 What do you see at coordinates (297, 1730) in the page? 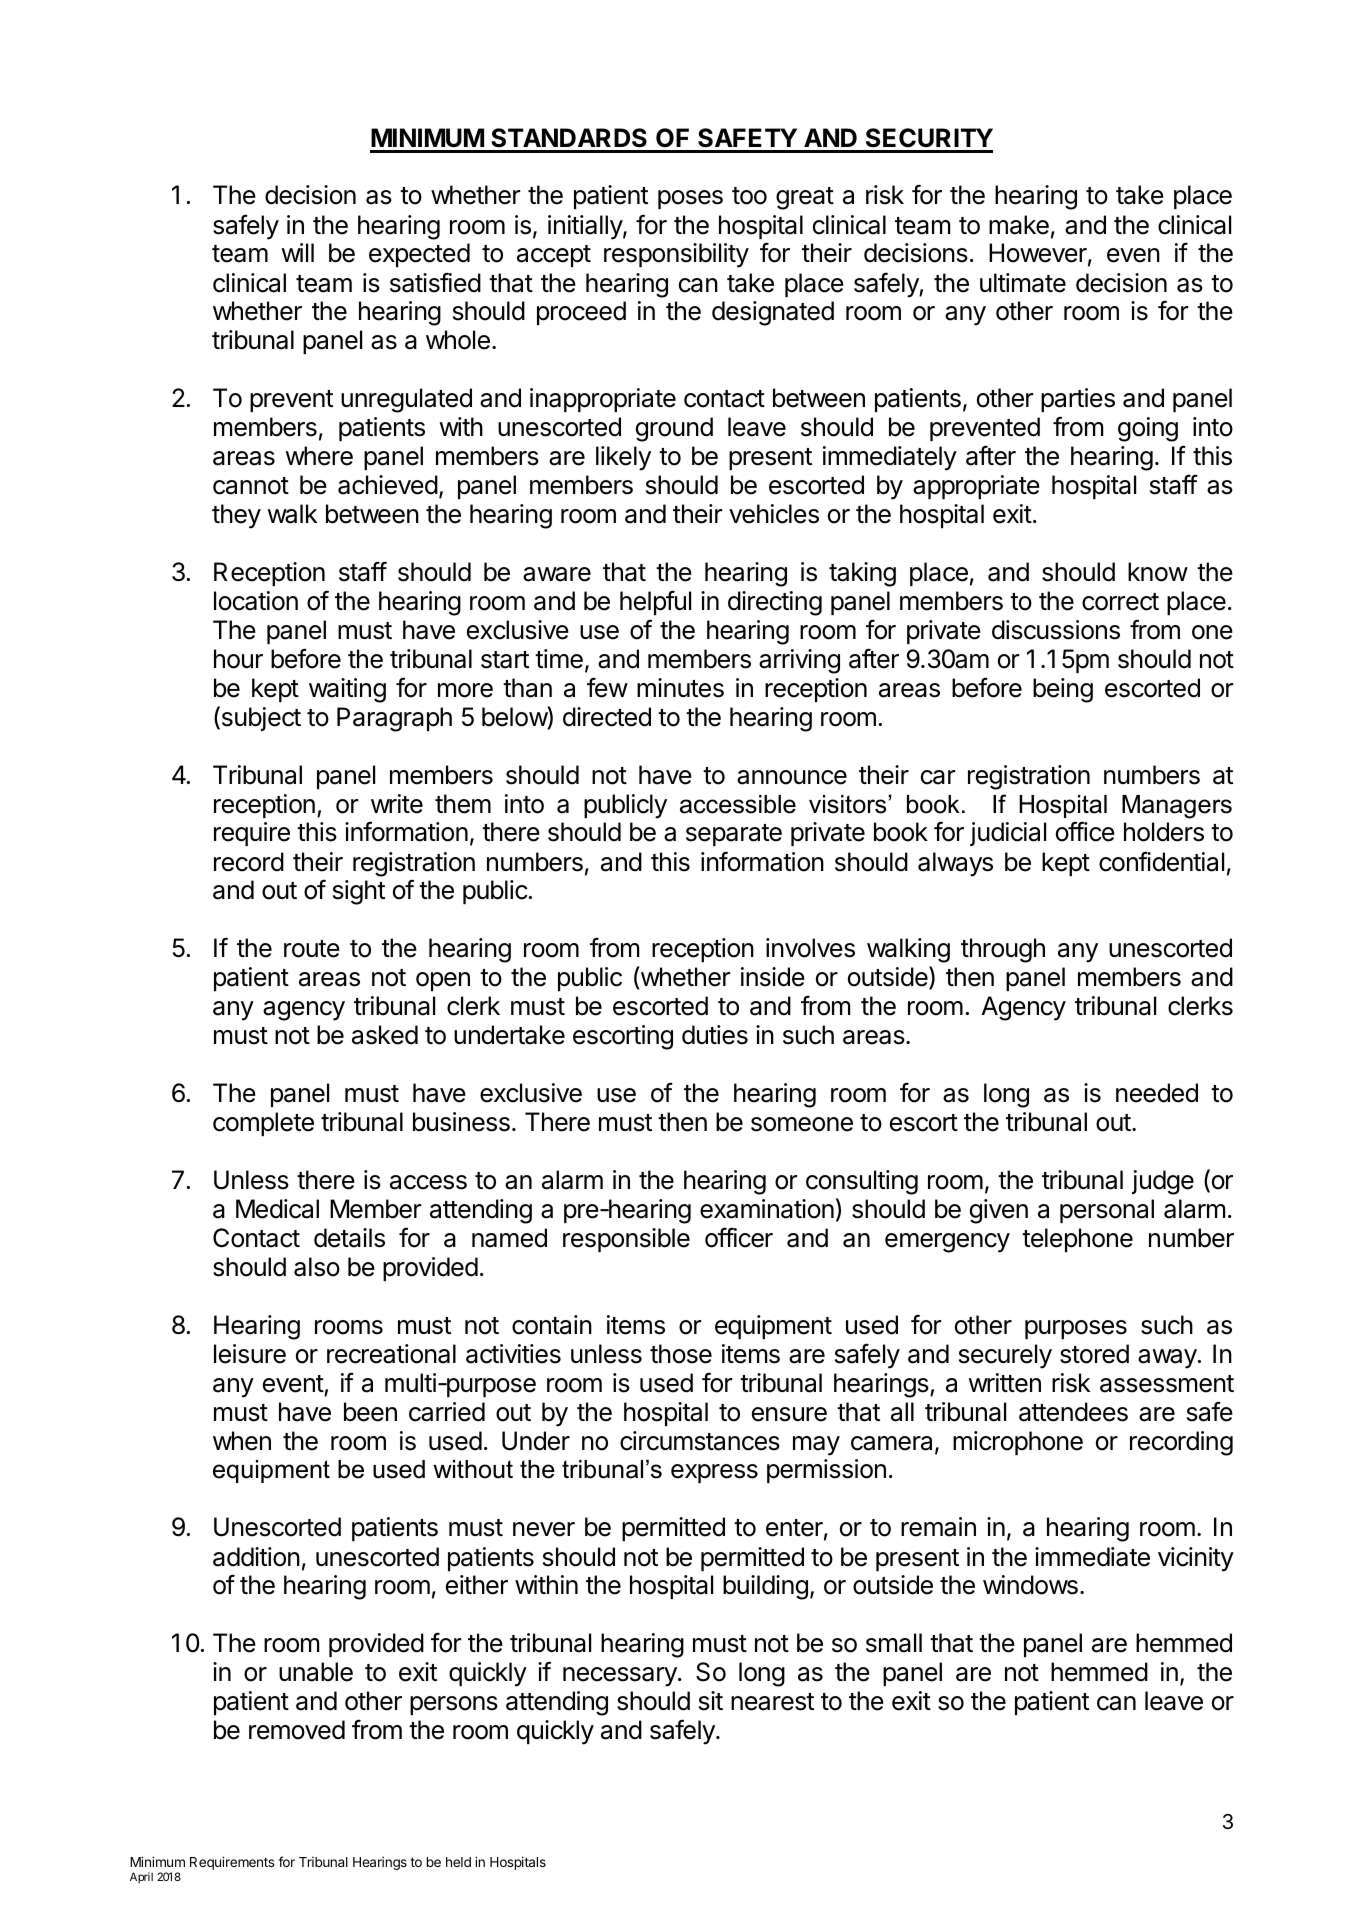
I see `removed` at bounding box center [297, 1730].
